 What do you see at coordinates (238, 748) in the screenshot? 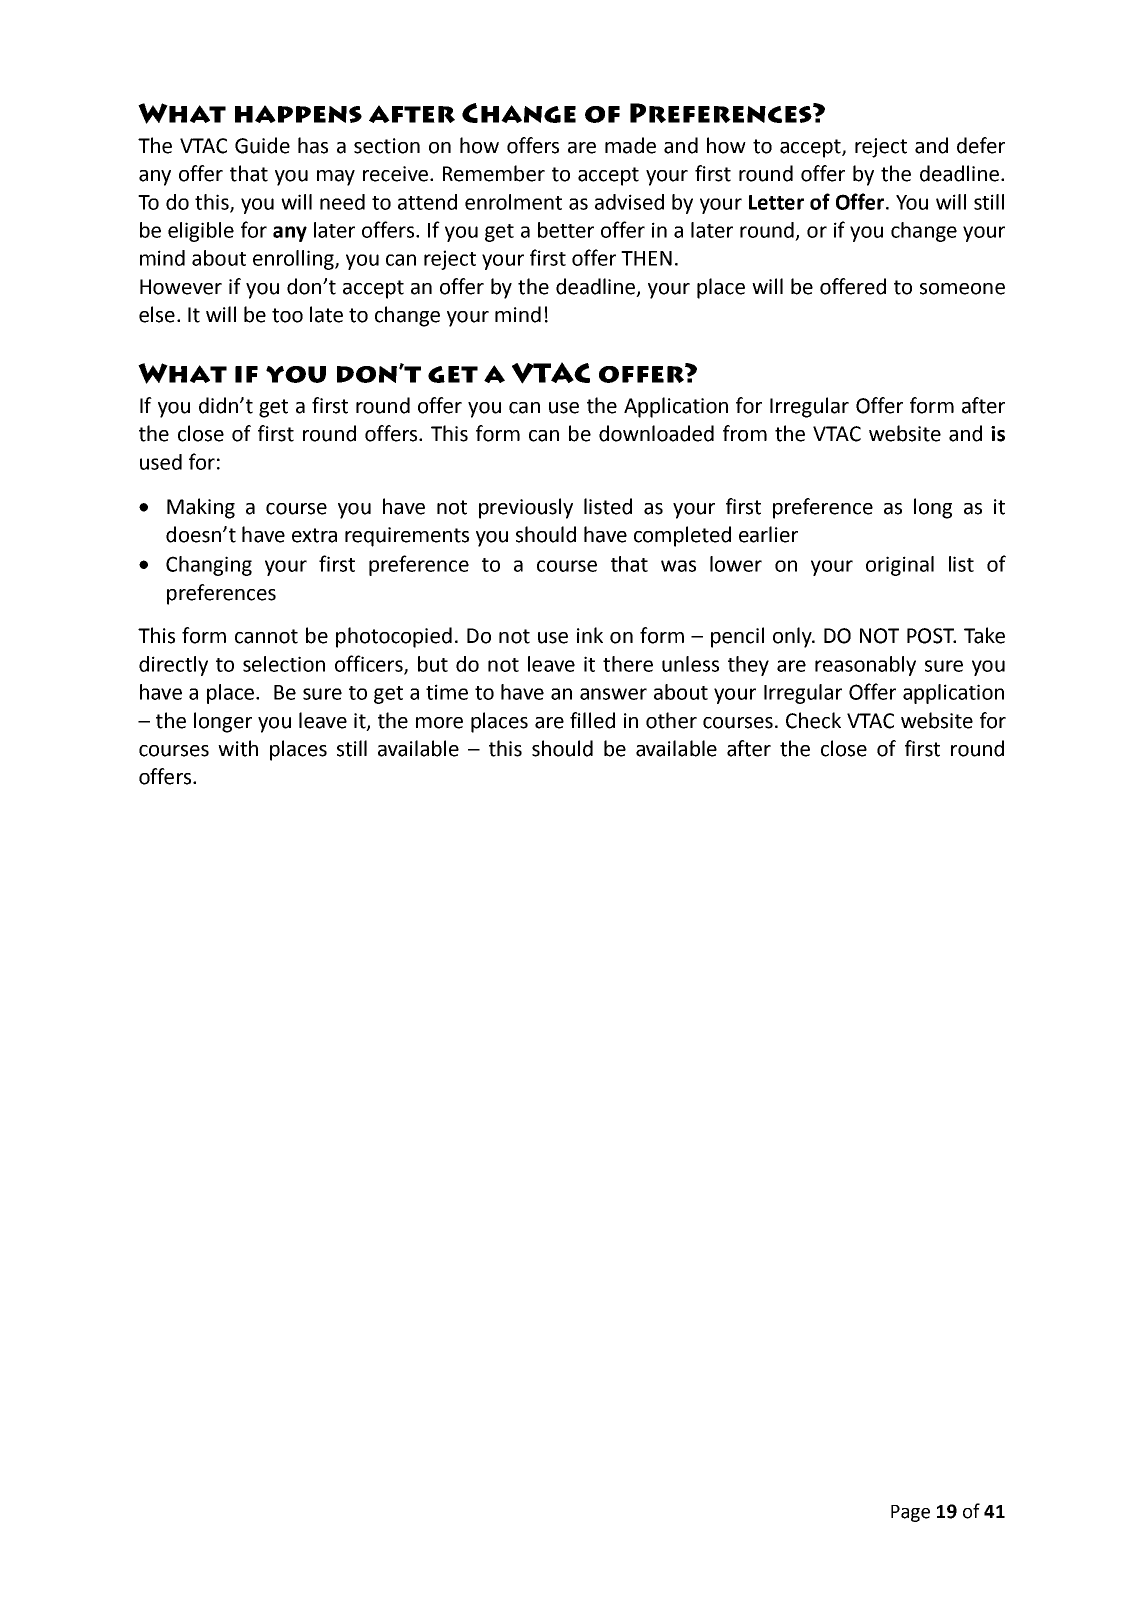
I see `with` at bounding box center [238, 748].
